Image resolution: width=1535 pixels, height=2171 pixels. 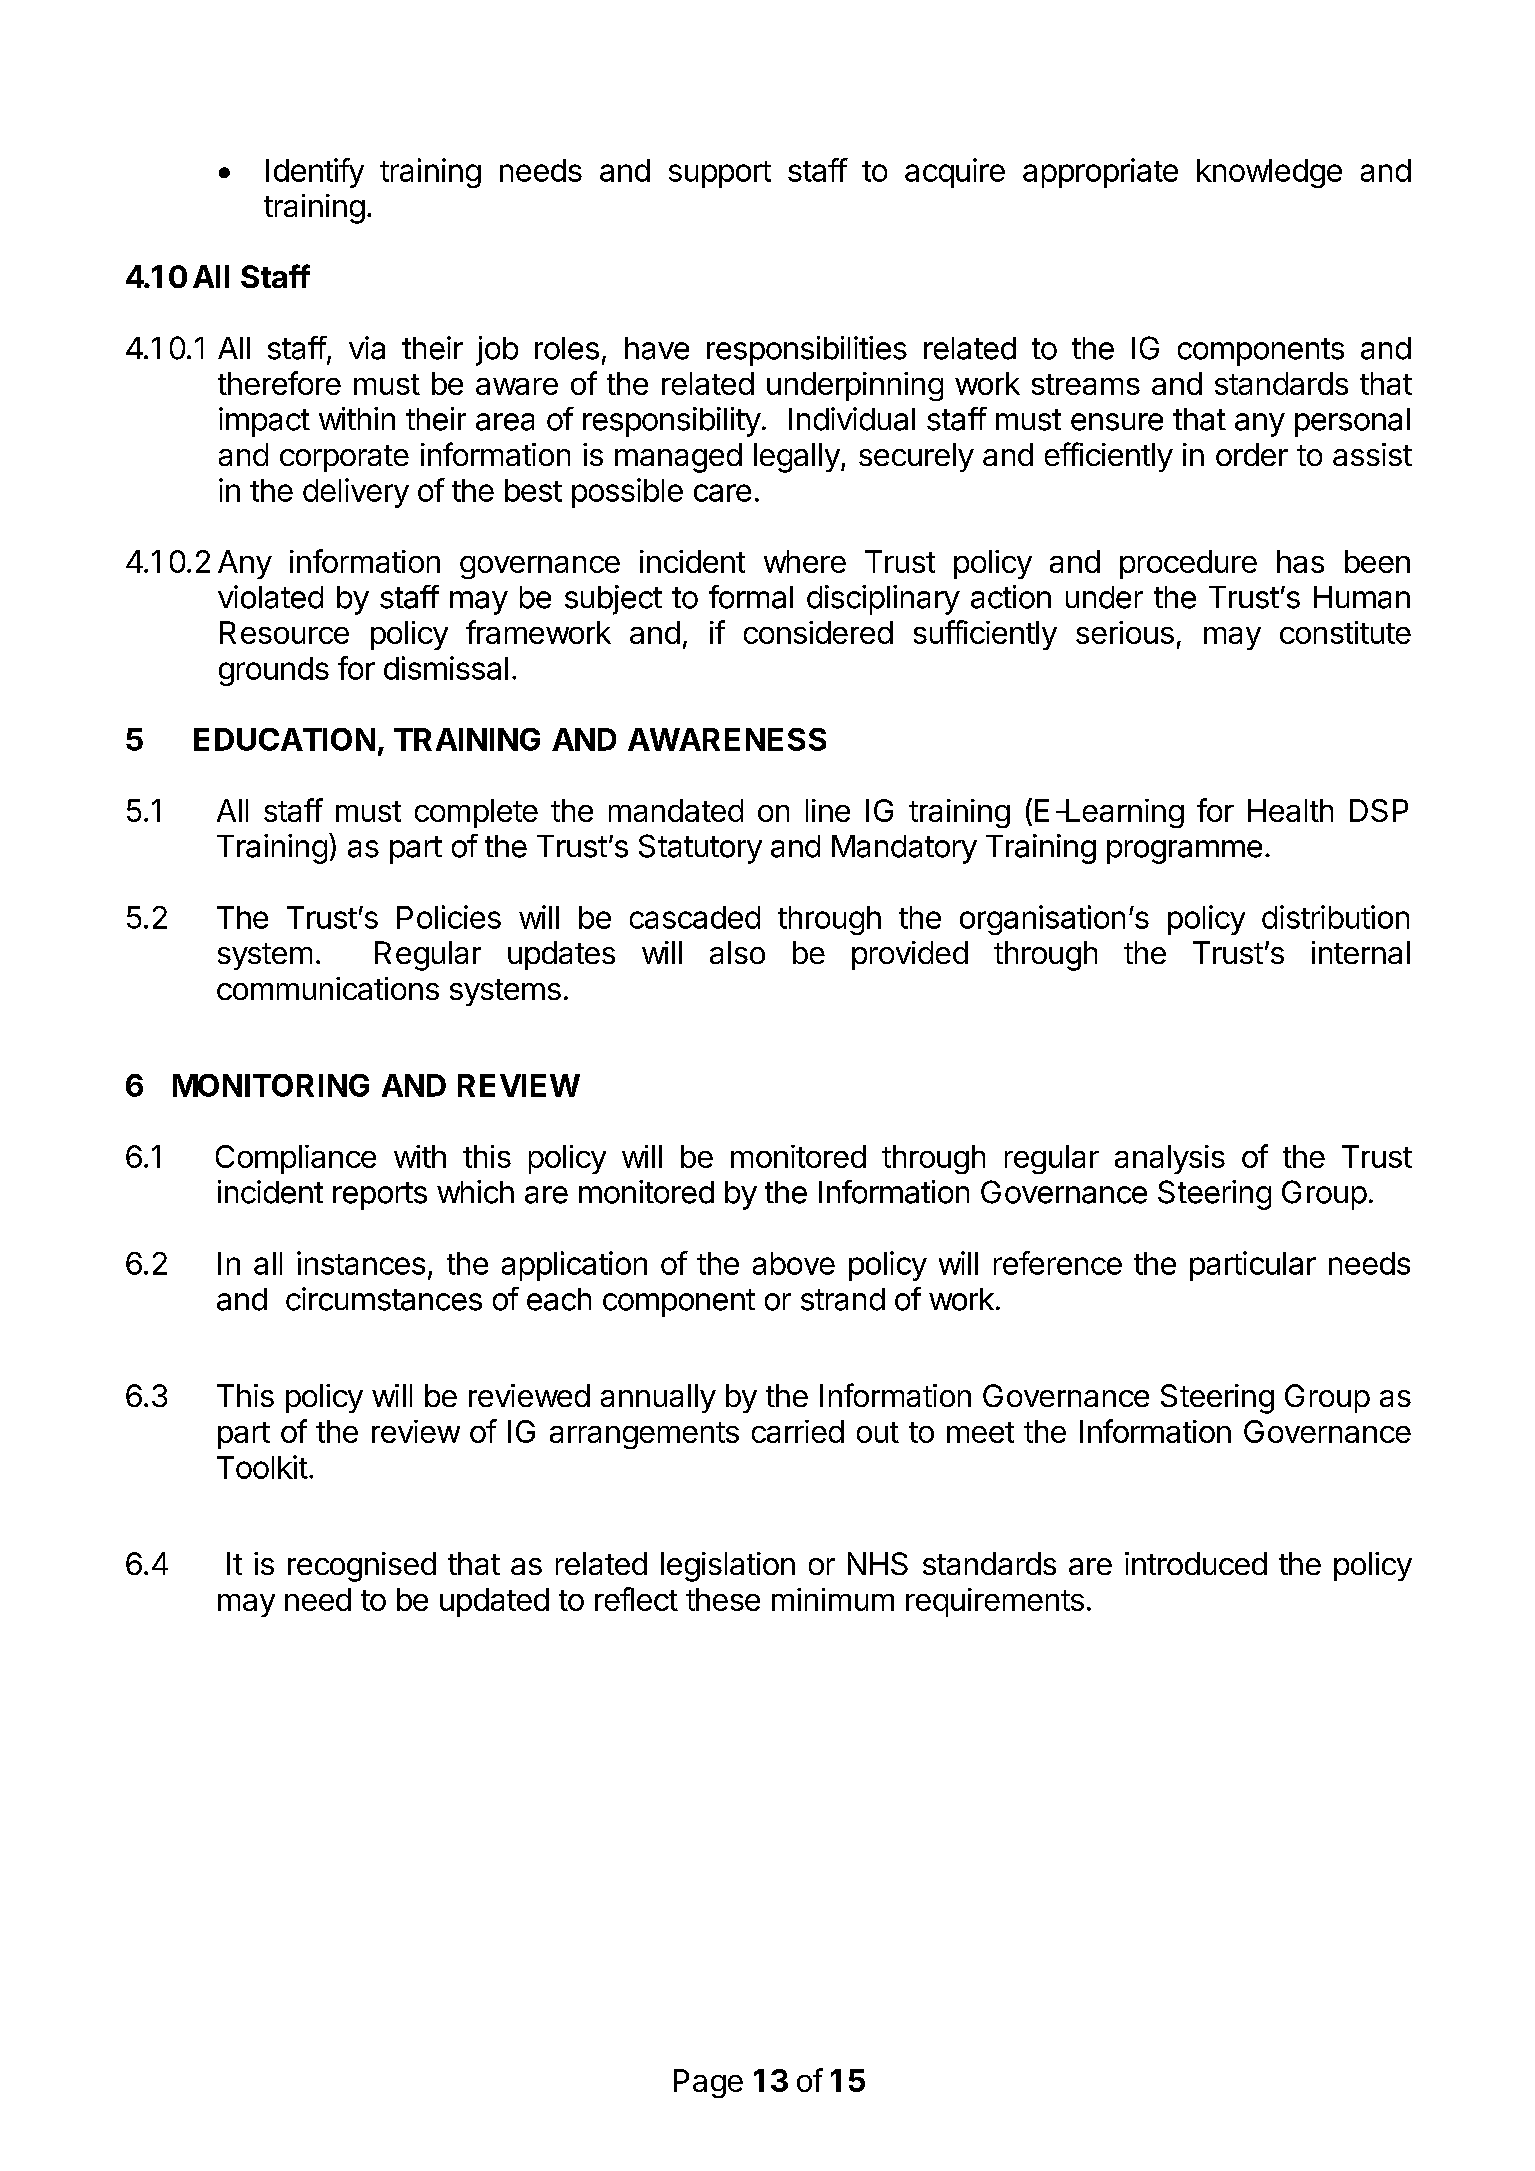 What do you see at coordinates (1170, 1159) in the screenshot?
I see `analysis` at bounding box center [1170, 1159].
